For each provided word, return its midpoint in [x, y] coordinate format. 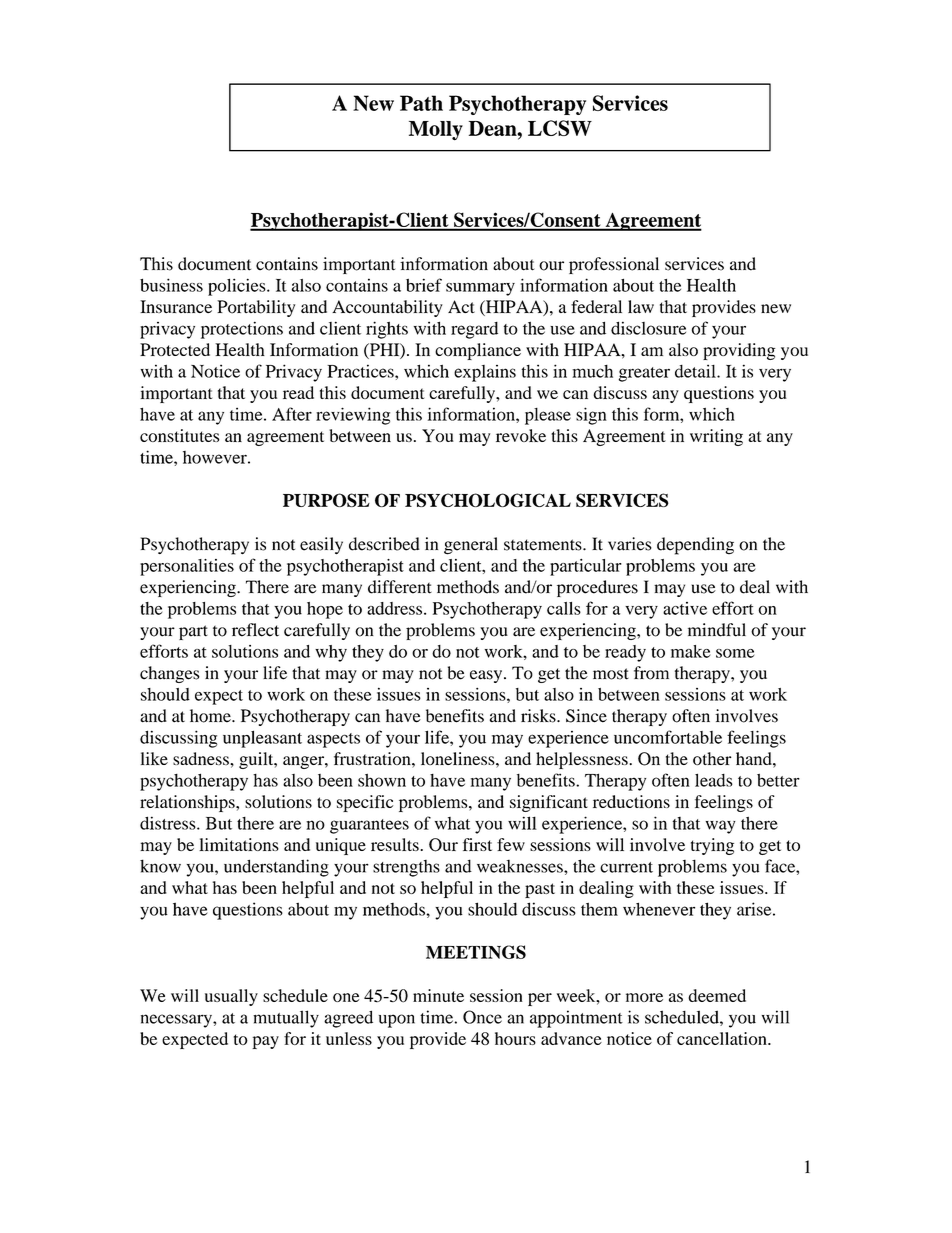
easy [487, 676]
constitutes [180, 435]
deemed [717, 995]
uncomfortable [668, 737]
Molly [436, 131]
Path [421, 103]
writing [716, 437]
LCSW [560, 128]
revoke [521, 435]
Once [482, 1017]
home [211, 716]
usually [231, 997]
